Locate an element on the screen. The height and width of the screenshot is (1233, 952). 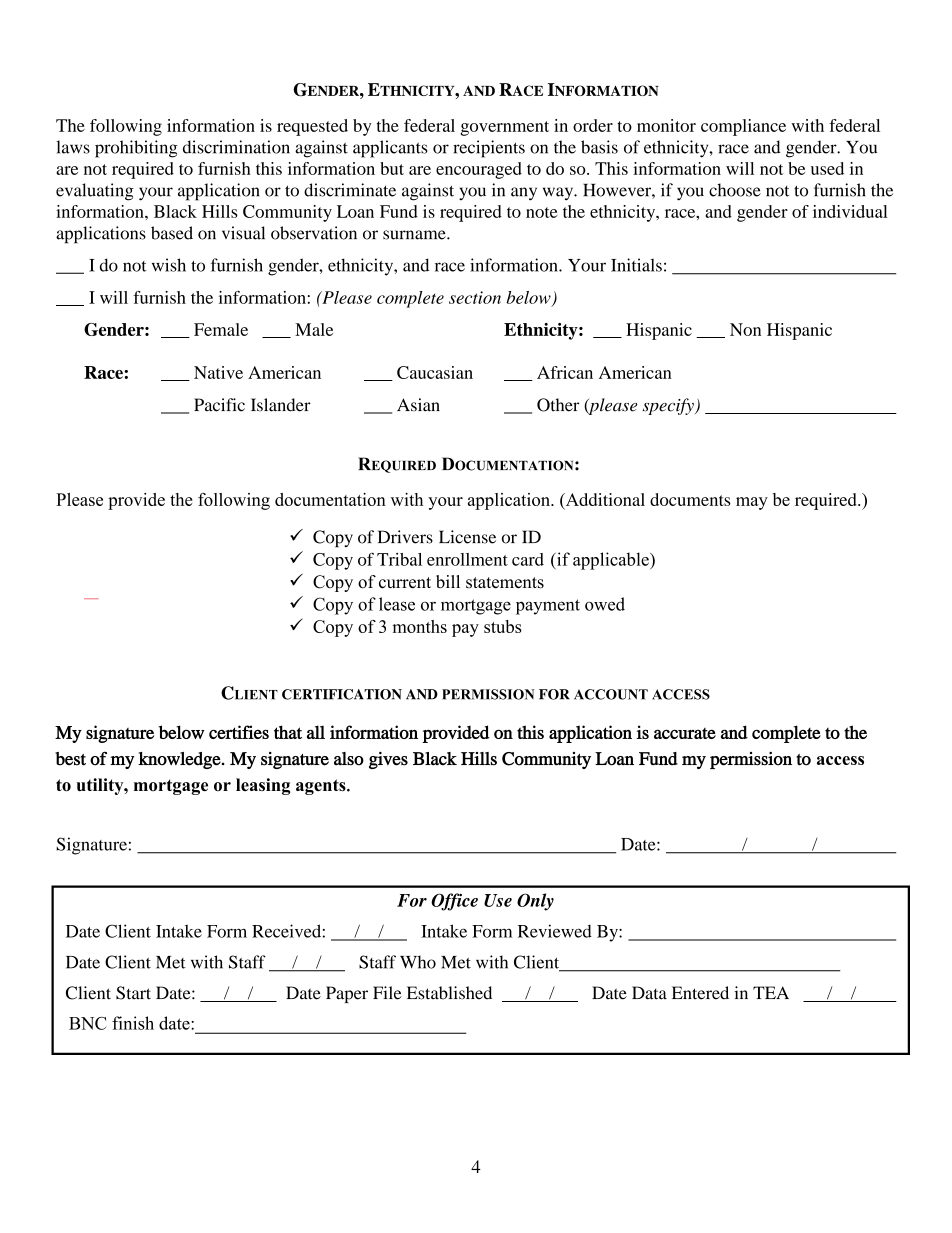
wish is located at coordinates (169, 265).
